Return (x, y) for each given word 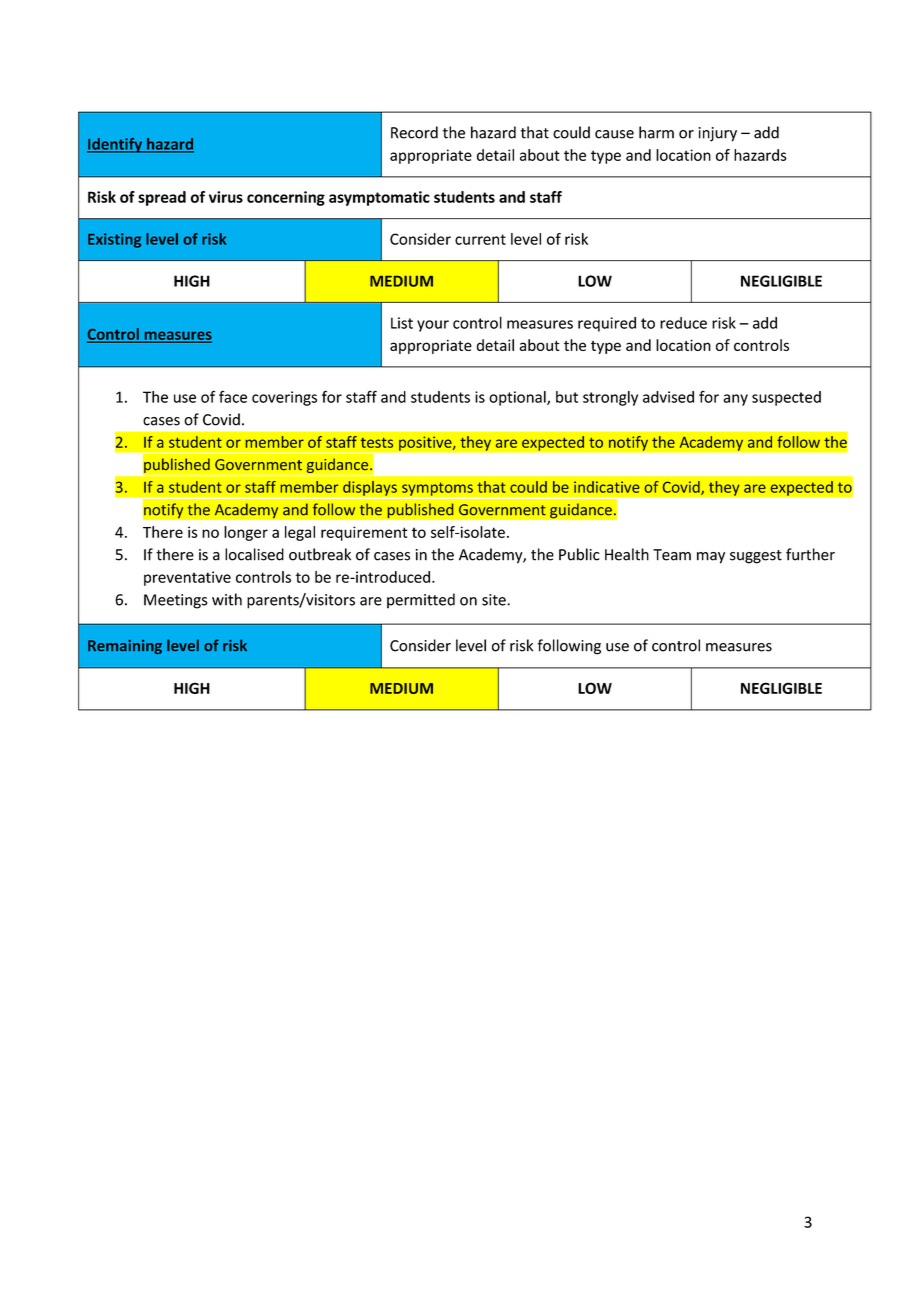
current (480, 239)
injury (717, 134)
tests (377, 443)
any (735, 400)
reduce (683, 323)
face (233, 397)
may (711, 558)
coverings (284, 398)
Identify (116, 145)
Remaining (125, 647)
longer (246, 533)
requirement (364, 533)
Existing (114, 240)
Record (414, 132)
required (607, 324)
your (433, 326)
